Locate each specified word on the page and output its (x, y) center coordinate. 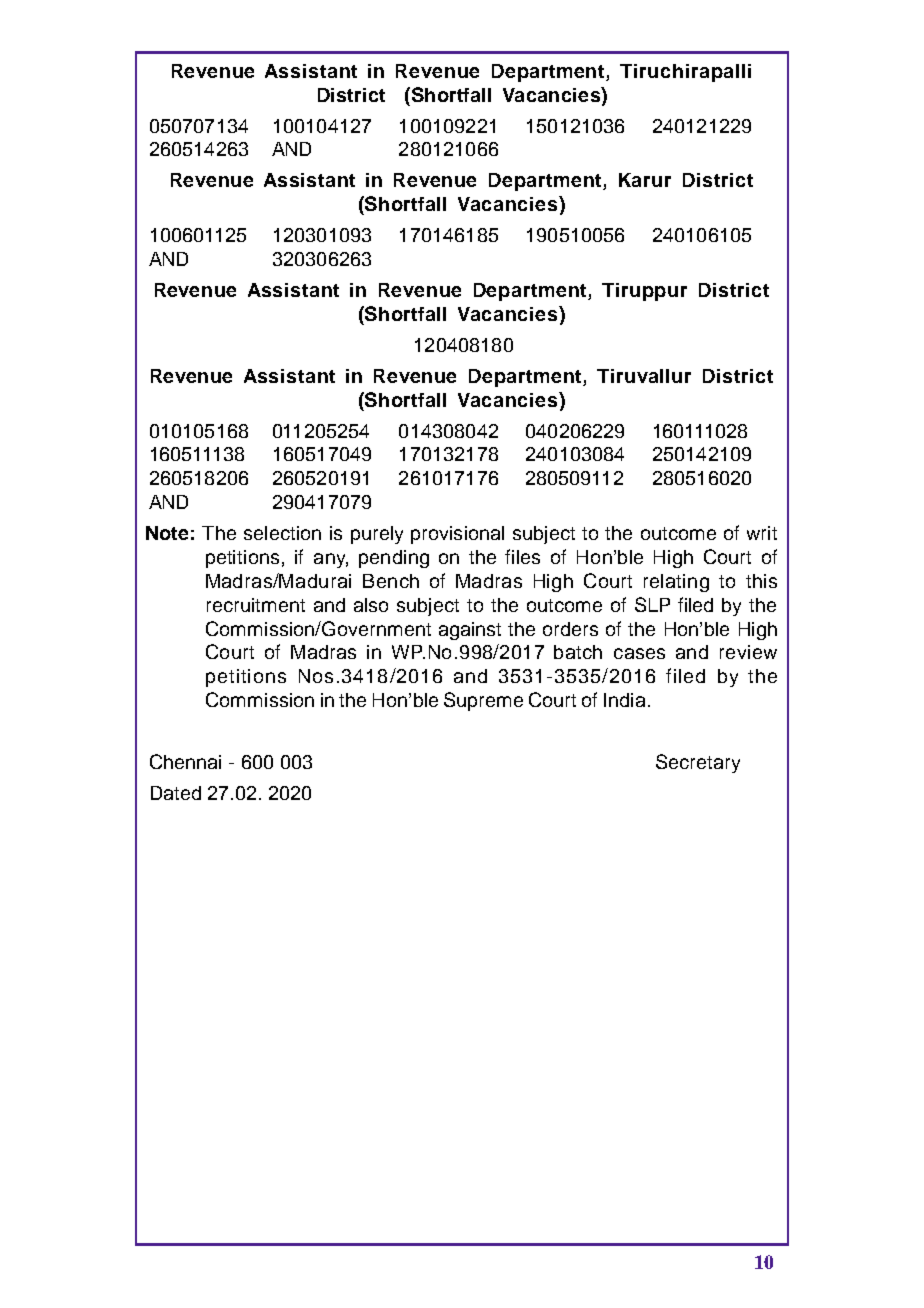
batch (578, 652)
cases (639, 653)
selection (282, 533)
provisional (457, 535)
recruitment (256, 605)
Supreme (483, 701)
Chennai (185, 761)
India (624, 700)
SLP (652, 604)
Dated (176, 793)
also (371, 605)
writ (762, 533)
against (470, 631)
